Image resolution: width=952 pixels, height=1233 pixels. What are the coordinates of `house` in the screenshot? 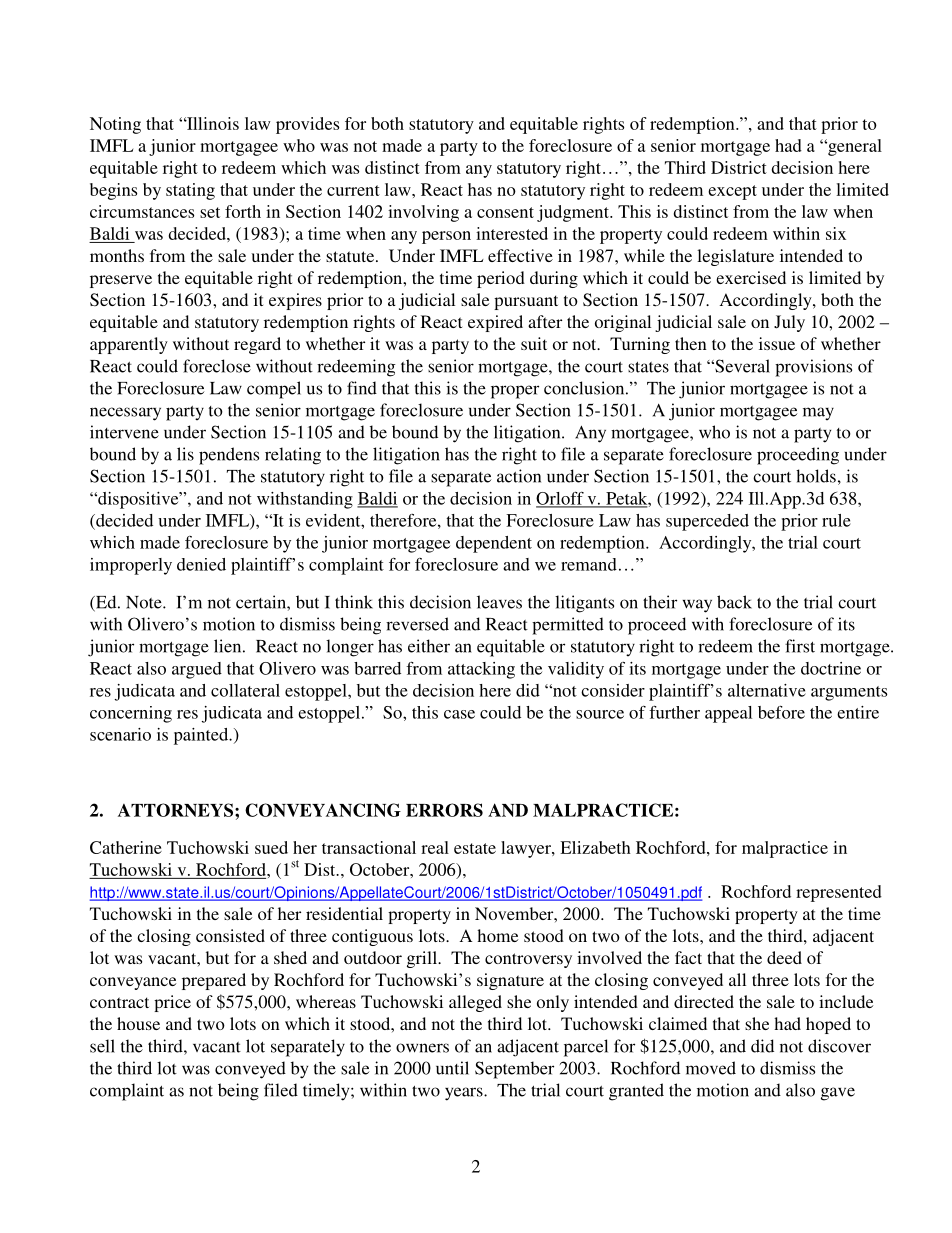 It's located at (138, 1023).
